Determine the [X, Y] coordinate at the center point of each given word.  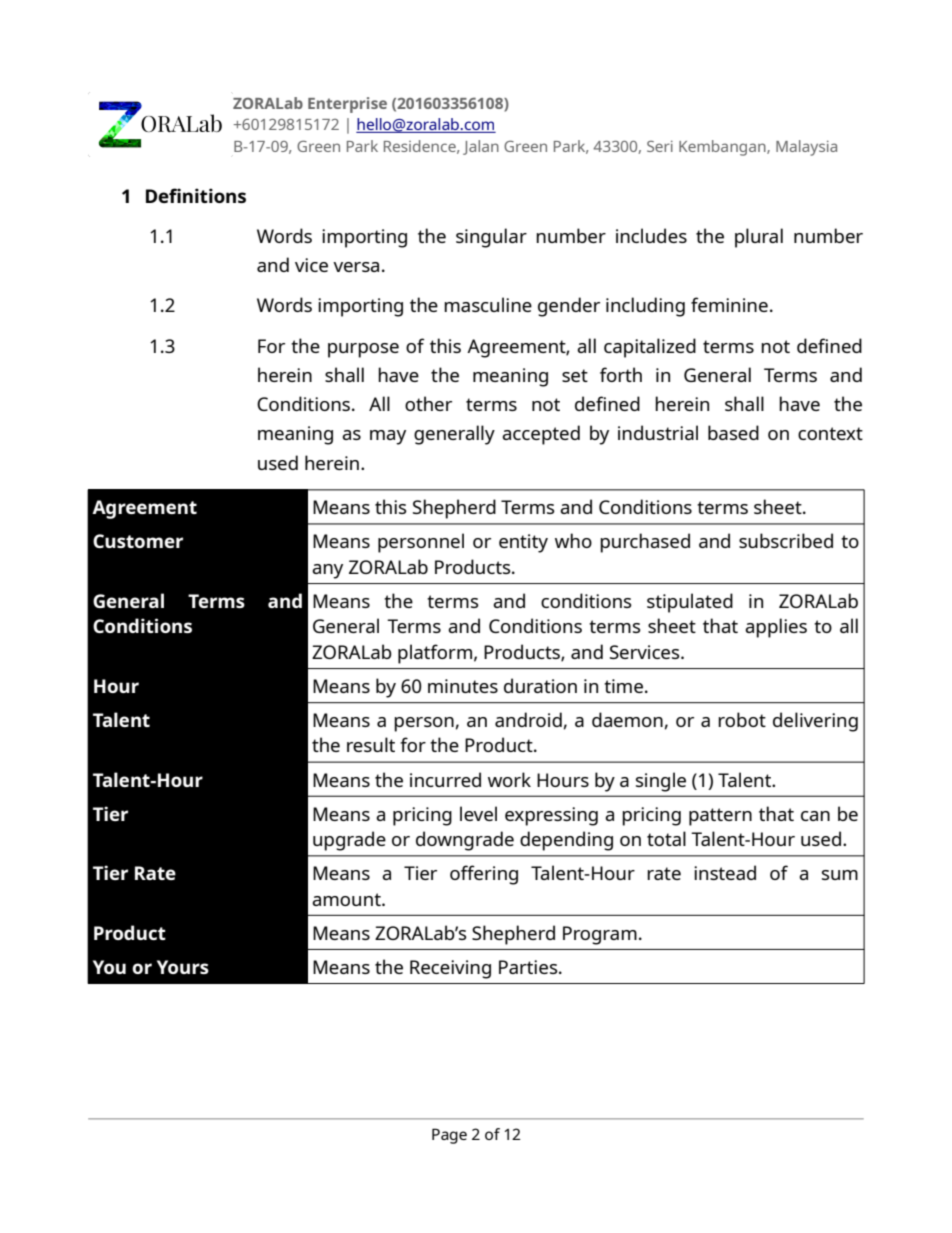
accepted [541, 435]
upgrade [349, 841]
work [509, 779]
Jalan [481, 147]
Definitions [196, 195]
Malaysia [806, 148]
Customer [138, 541]
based [733, 432]
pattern [720, 817]
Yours [183, 967]
